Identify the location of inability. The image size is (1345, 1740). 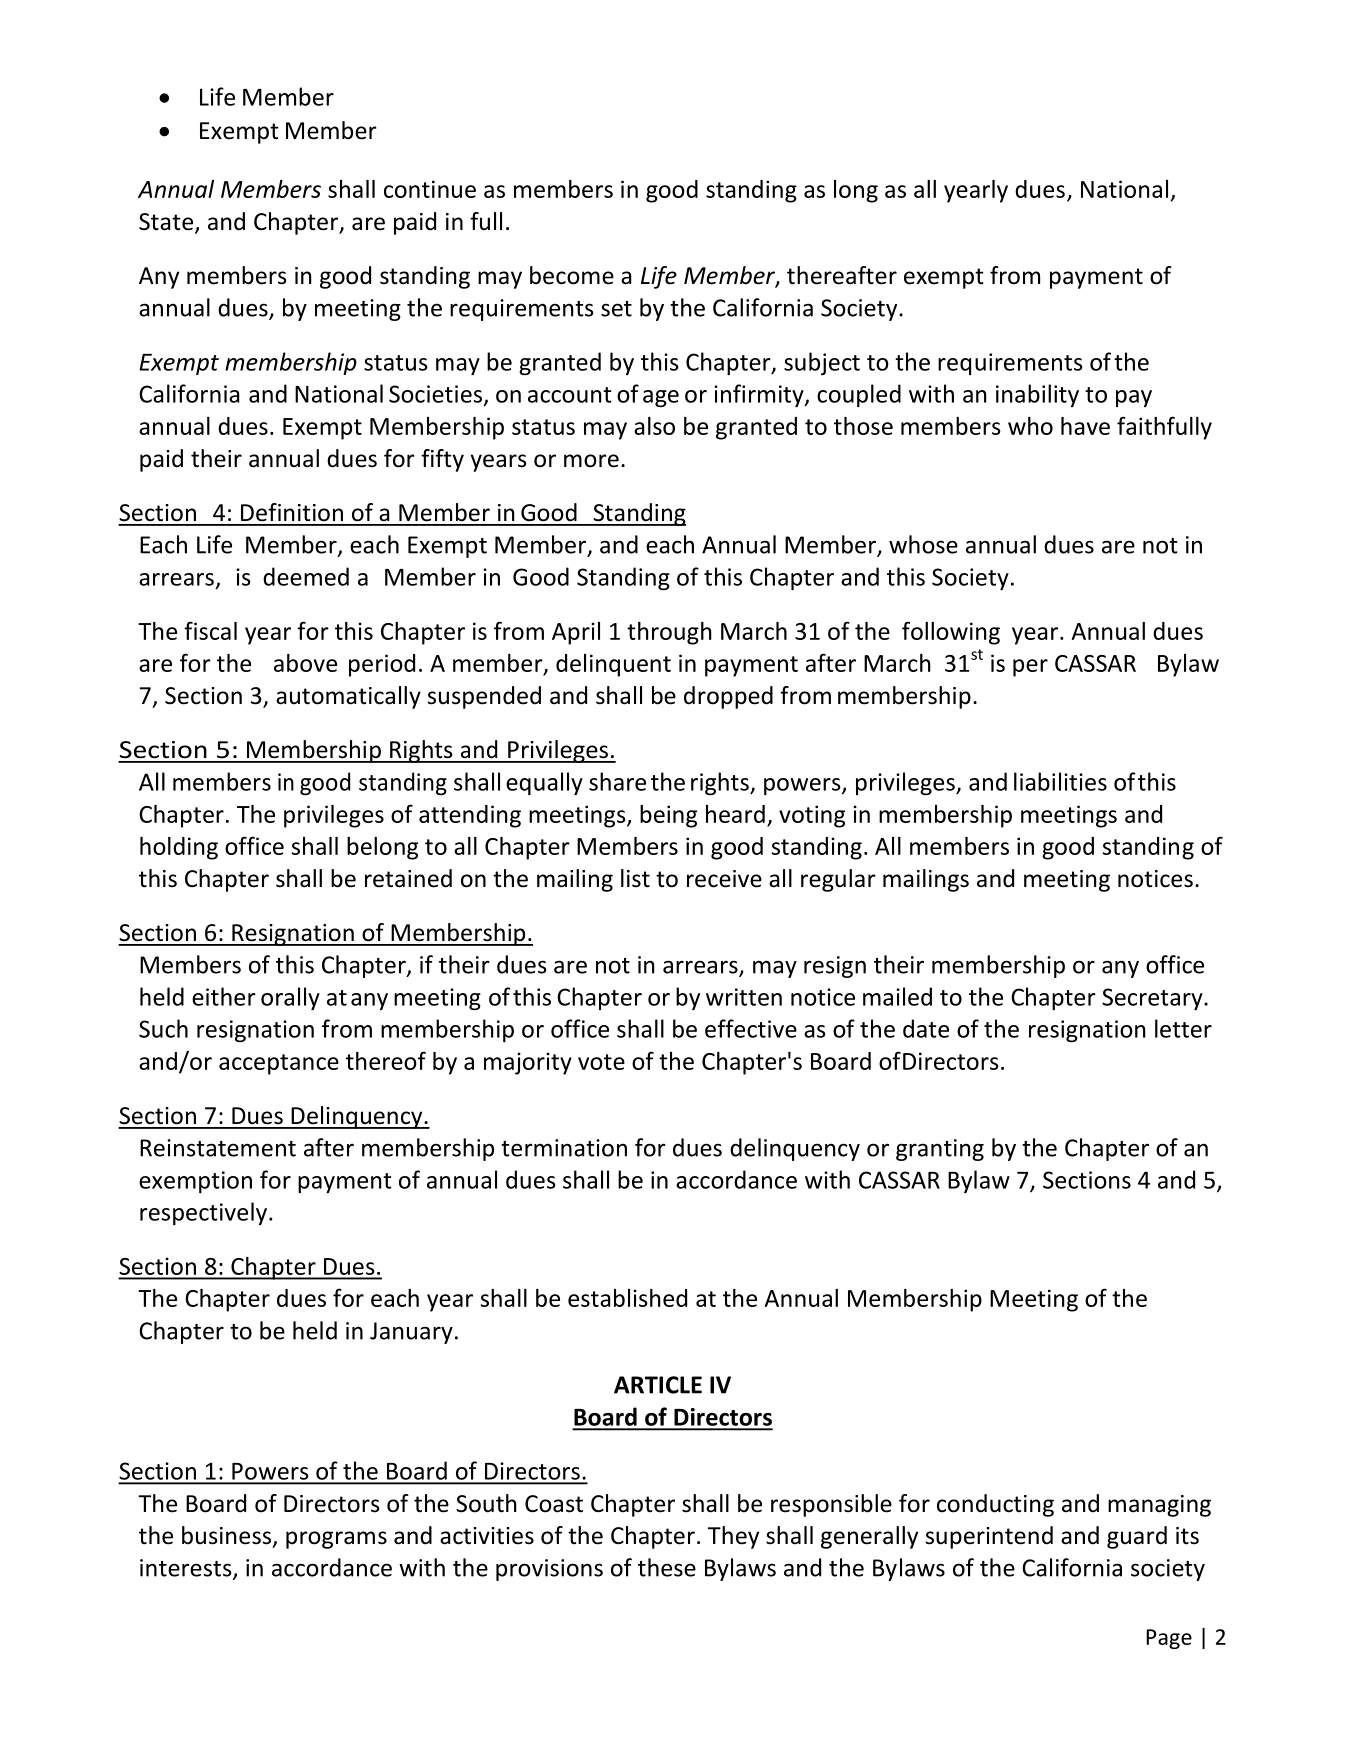
(1037, 395).
